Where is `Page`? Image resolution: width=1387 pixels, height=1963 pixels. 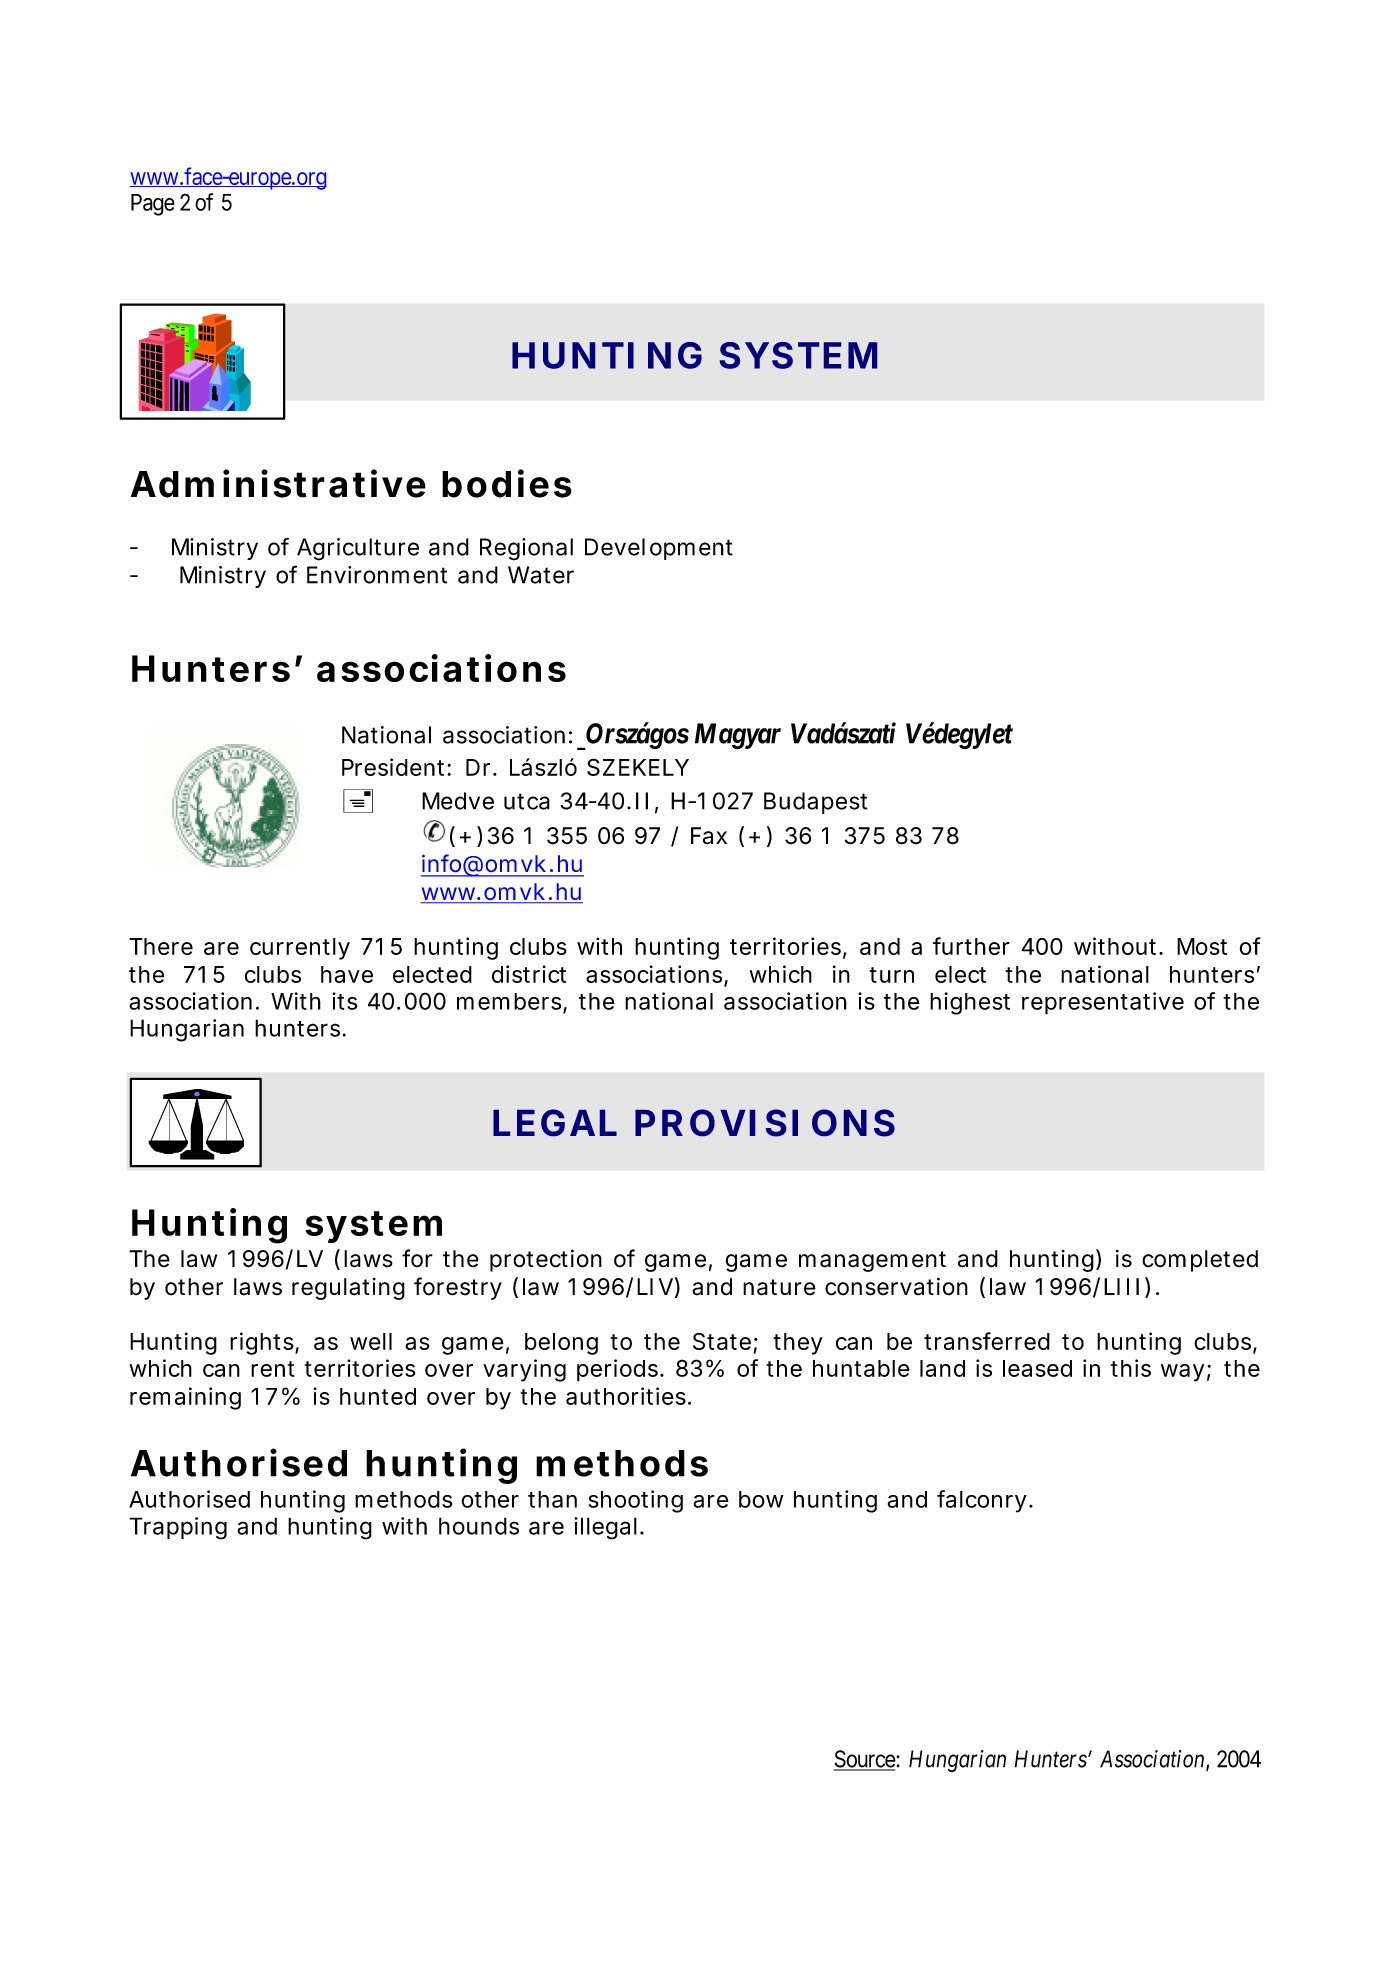
Page is located at coordinates (153, 205).
